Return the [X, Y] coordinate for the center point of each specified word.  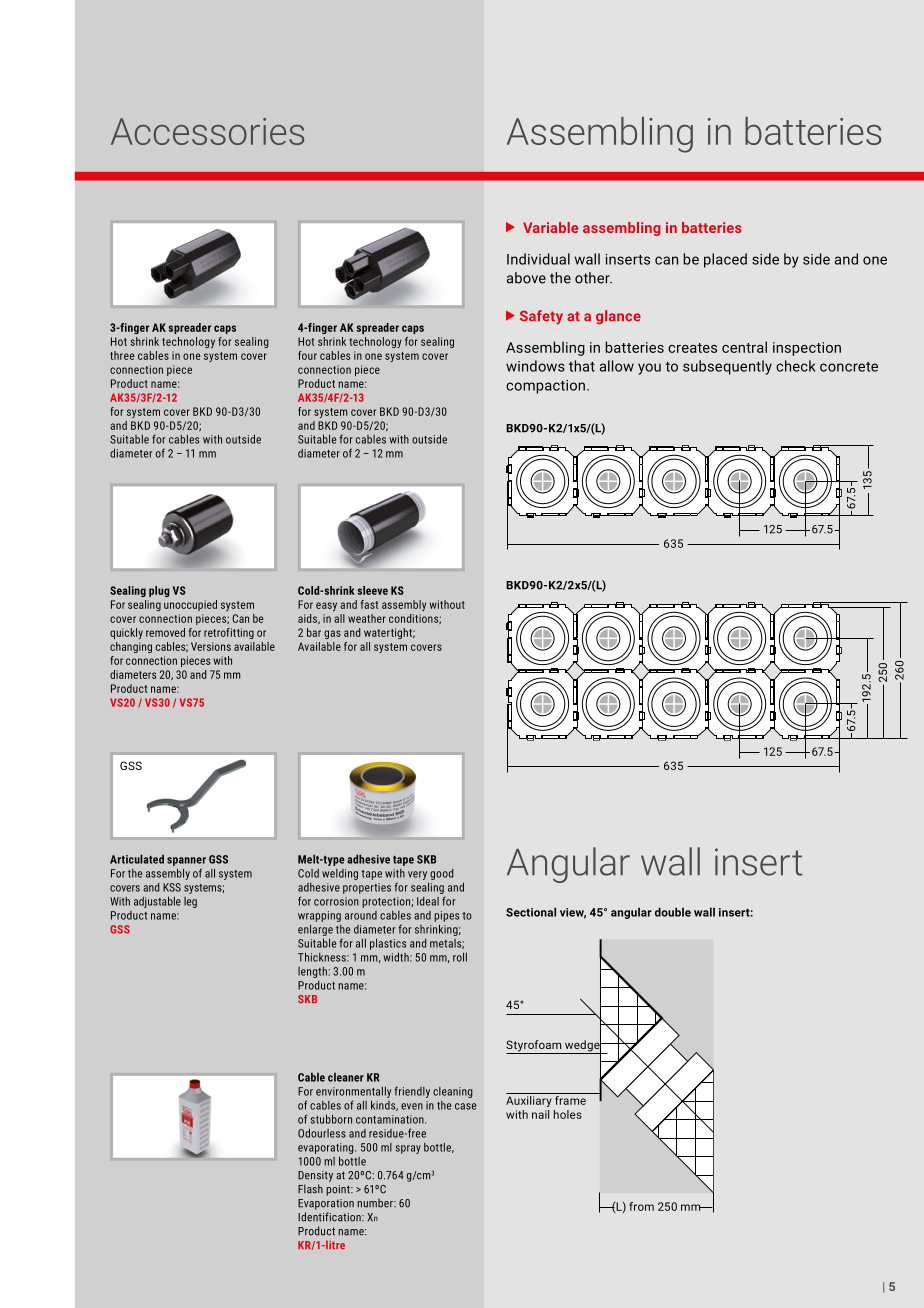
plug [159, 591]
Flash [310, 1189]
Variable [550, 227]
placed [725, 260]
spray [408, 1149]
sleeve [372, 590]
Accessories [207, 131]
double [673, 912]
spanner [186, 861]
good [442, 874]
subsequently [727, 367]
